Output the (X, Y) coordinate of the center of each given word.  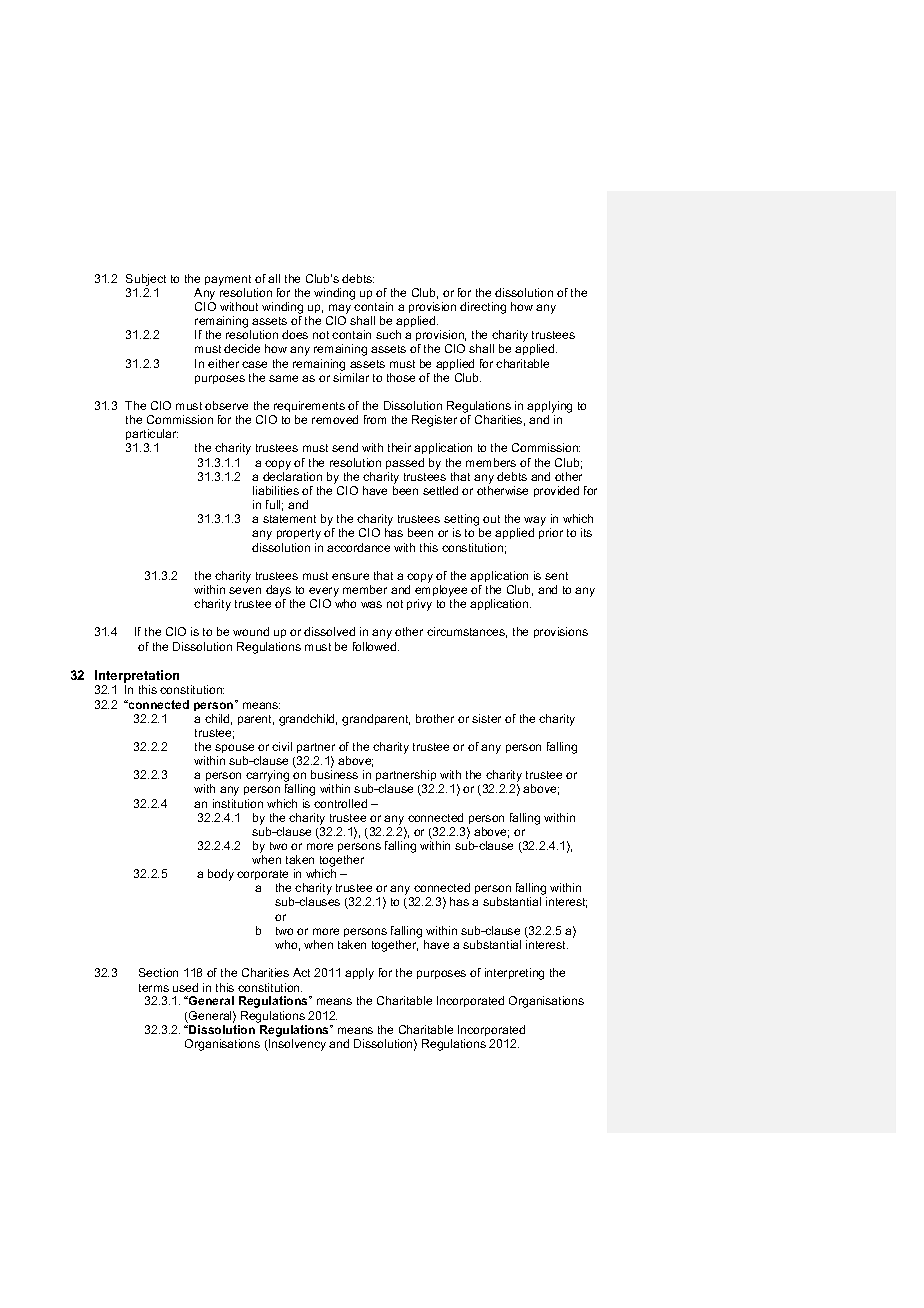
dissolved (329, 631)
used (185, 987)
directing (483, 308)
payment (228, 280)
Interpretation (137, 678)
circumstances (467, 632)
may (339, 310)
